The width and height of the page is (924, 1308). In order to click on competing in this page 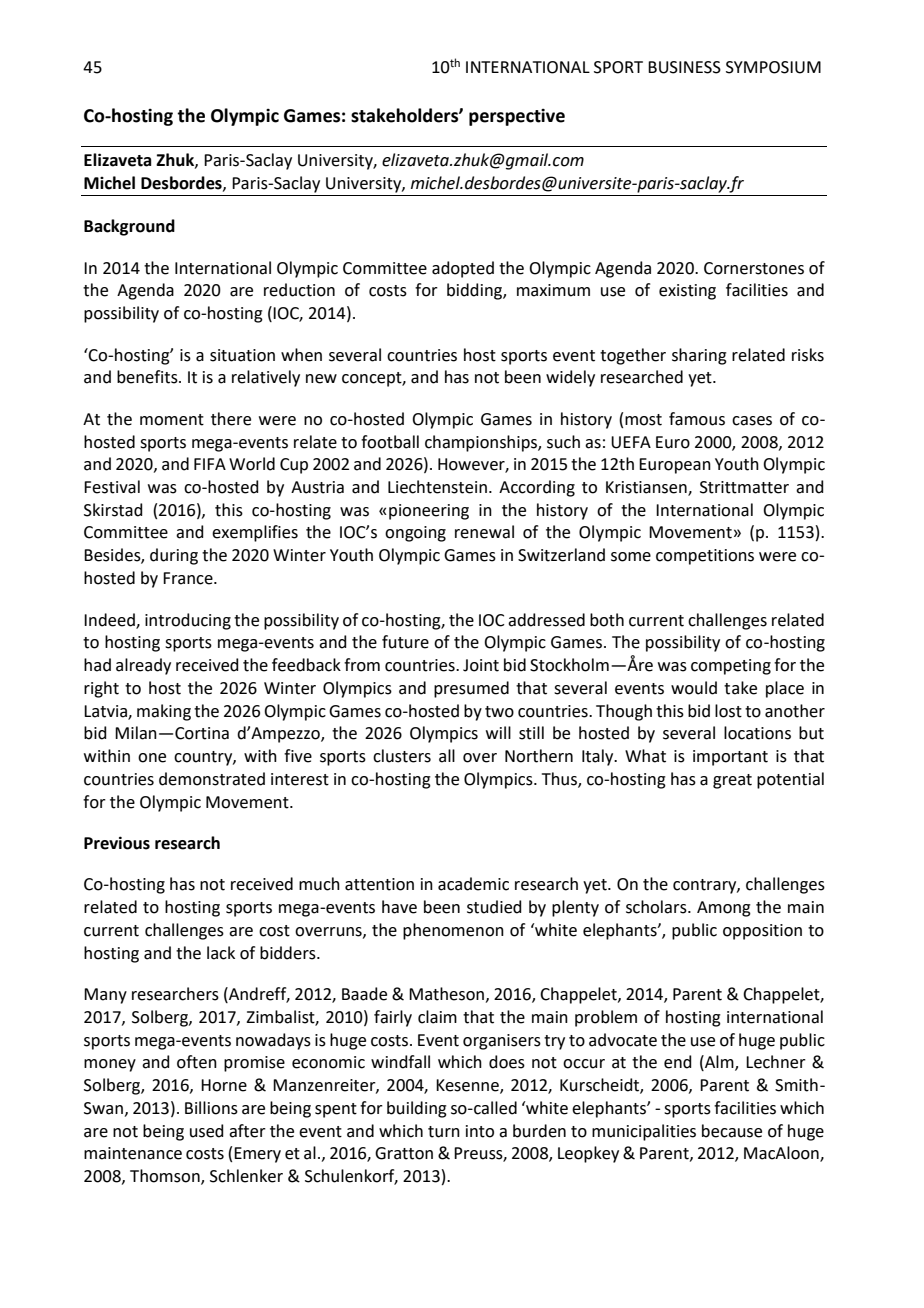, I will do `click(731, 667)`.
